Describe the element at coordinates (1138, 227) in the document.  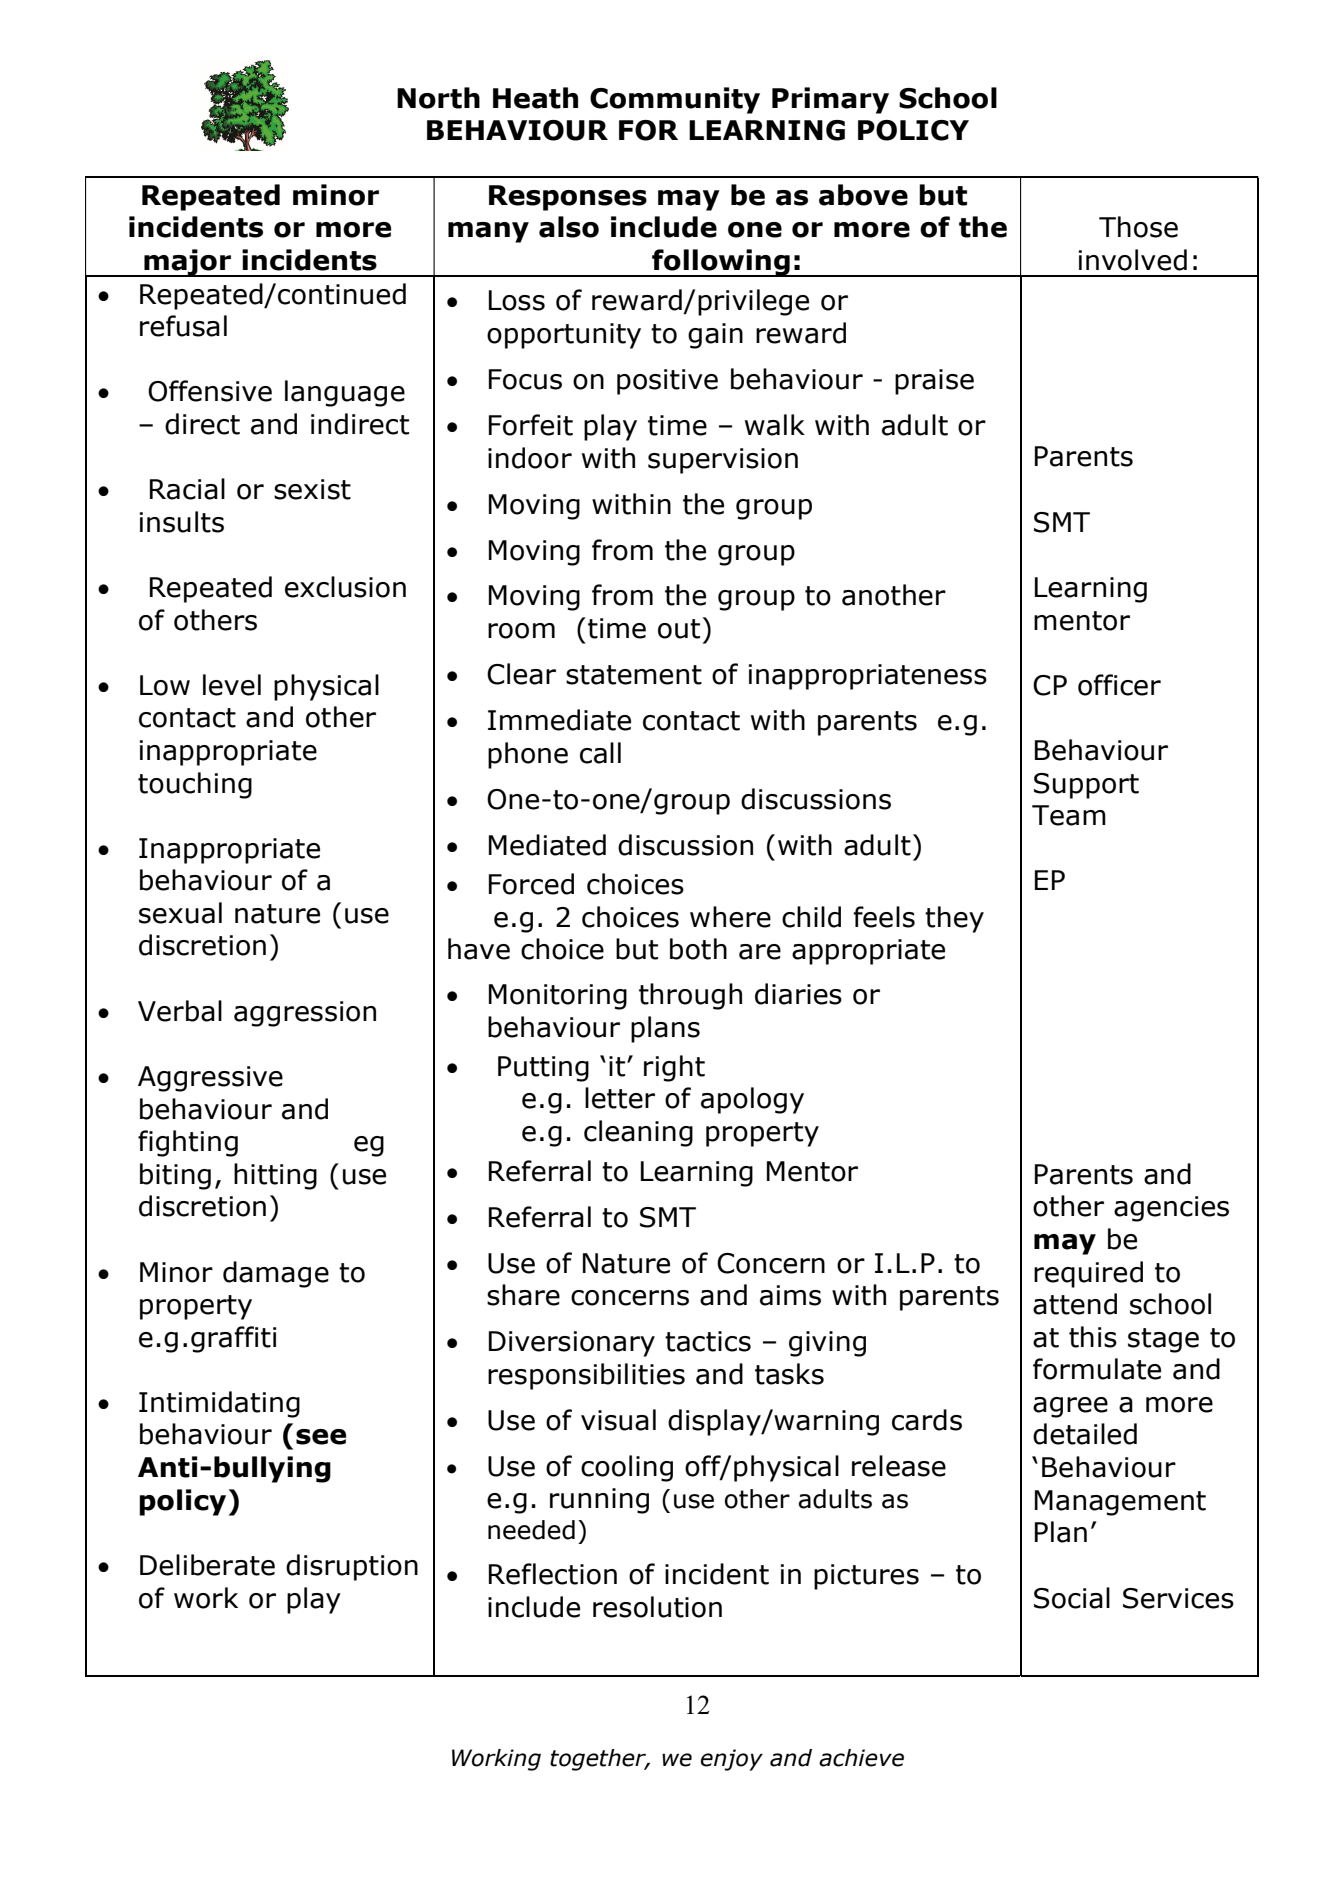
I see `Those` at that location.
